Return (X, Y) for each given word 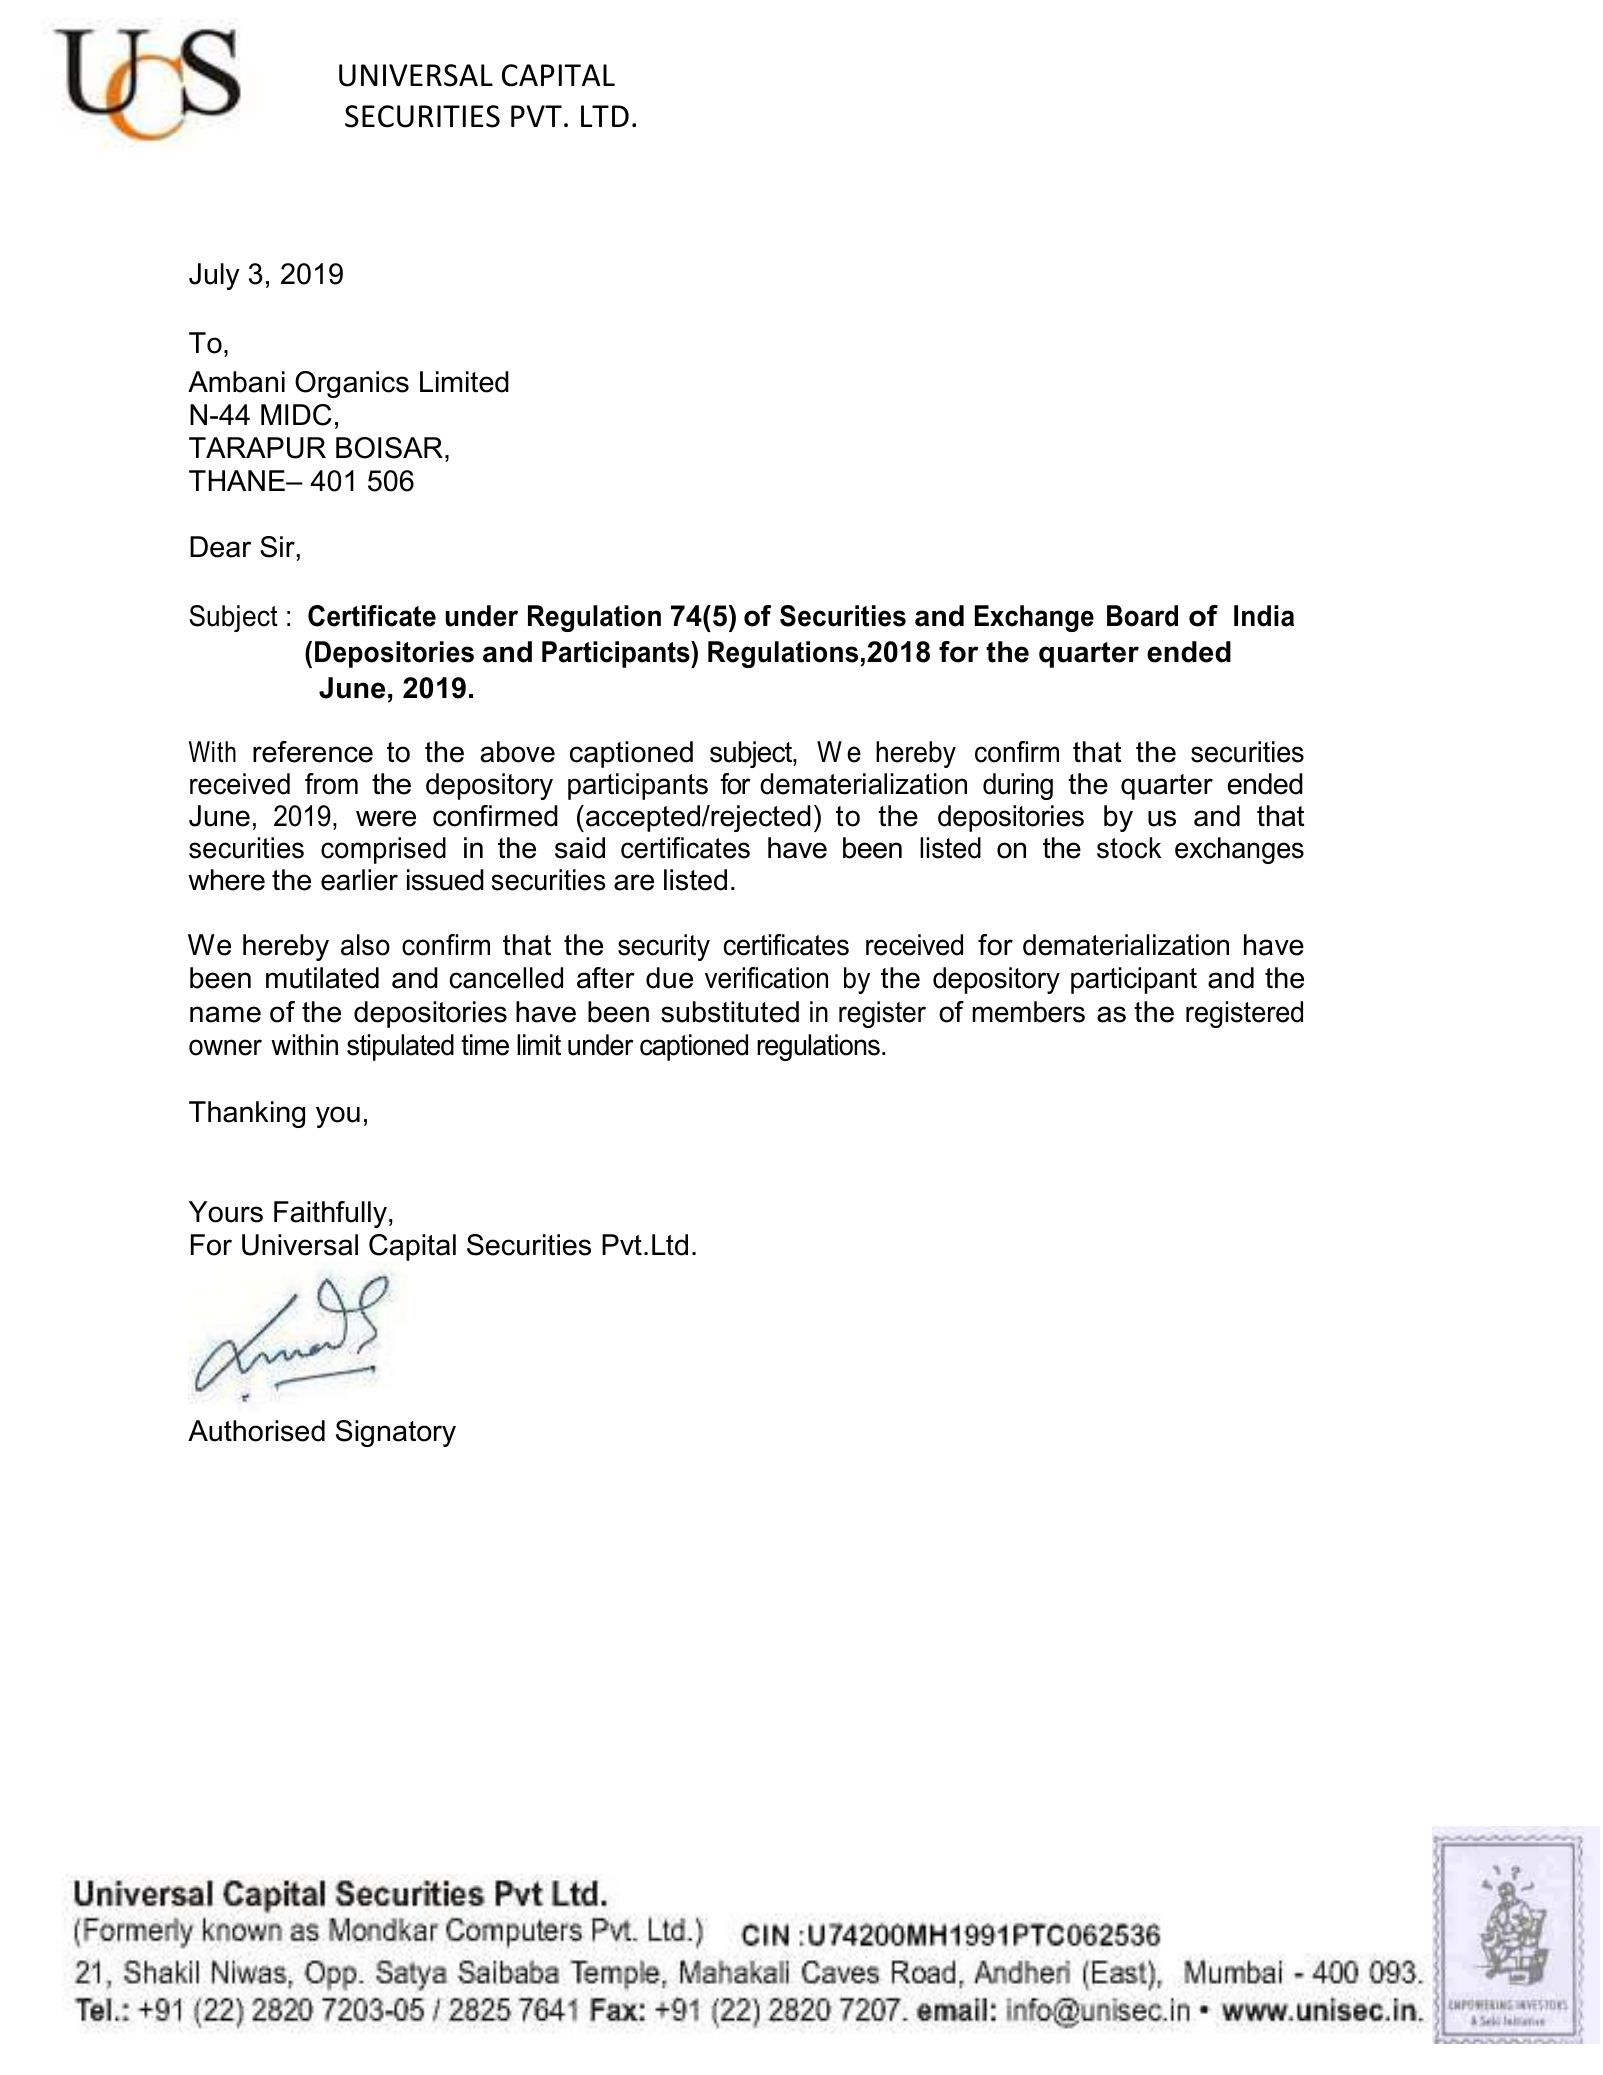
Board (1142, 616)
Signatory (396, 1433)
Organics (352, 384)
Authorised (256, 1431)
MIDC (296, 415)
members (1029, 1012)
